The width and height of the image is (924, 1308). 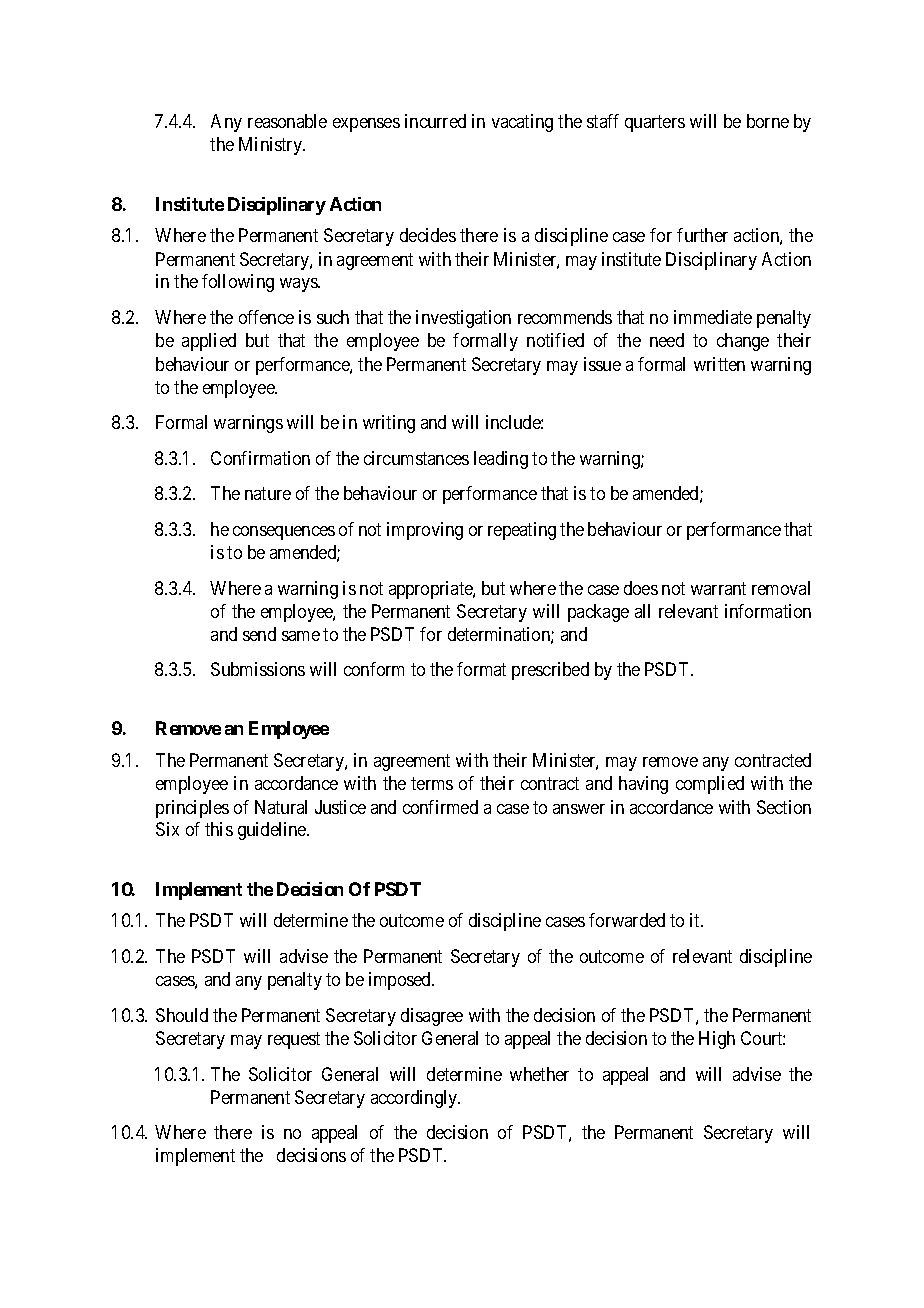 What do you see at coordinates (440, 807) in the image?
I see `confirmed` at bounding box center [440, 807].
